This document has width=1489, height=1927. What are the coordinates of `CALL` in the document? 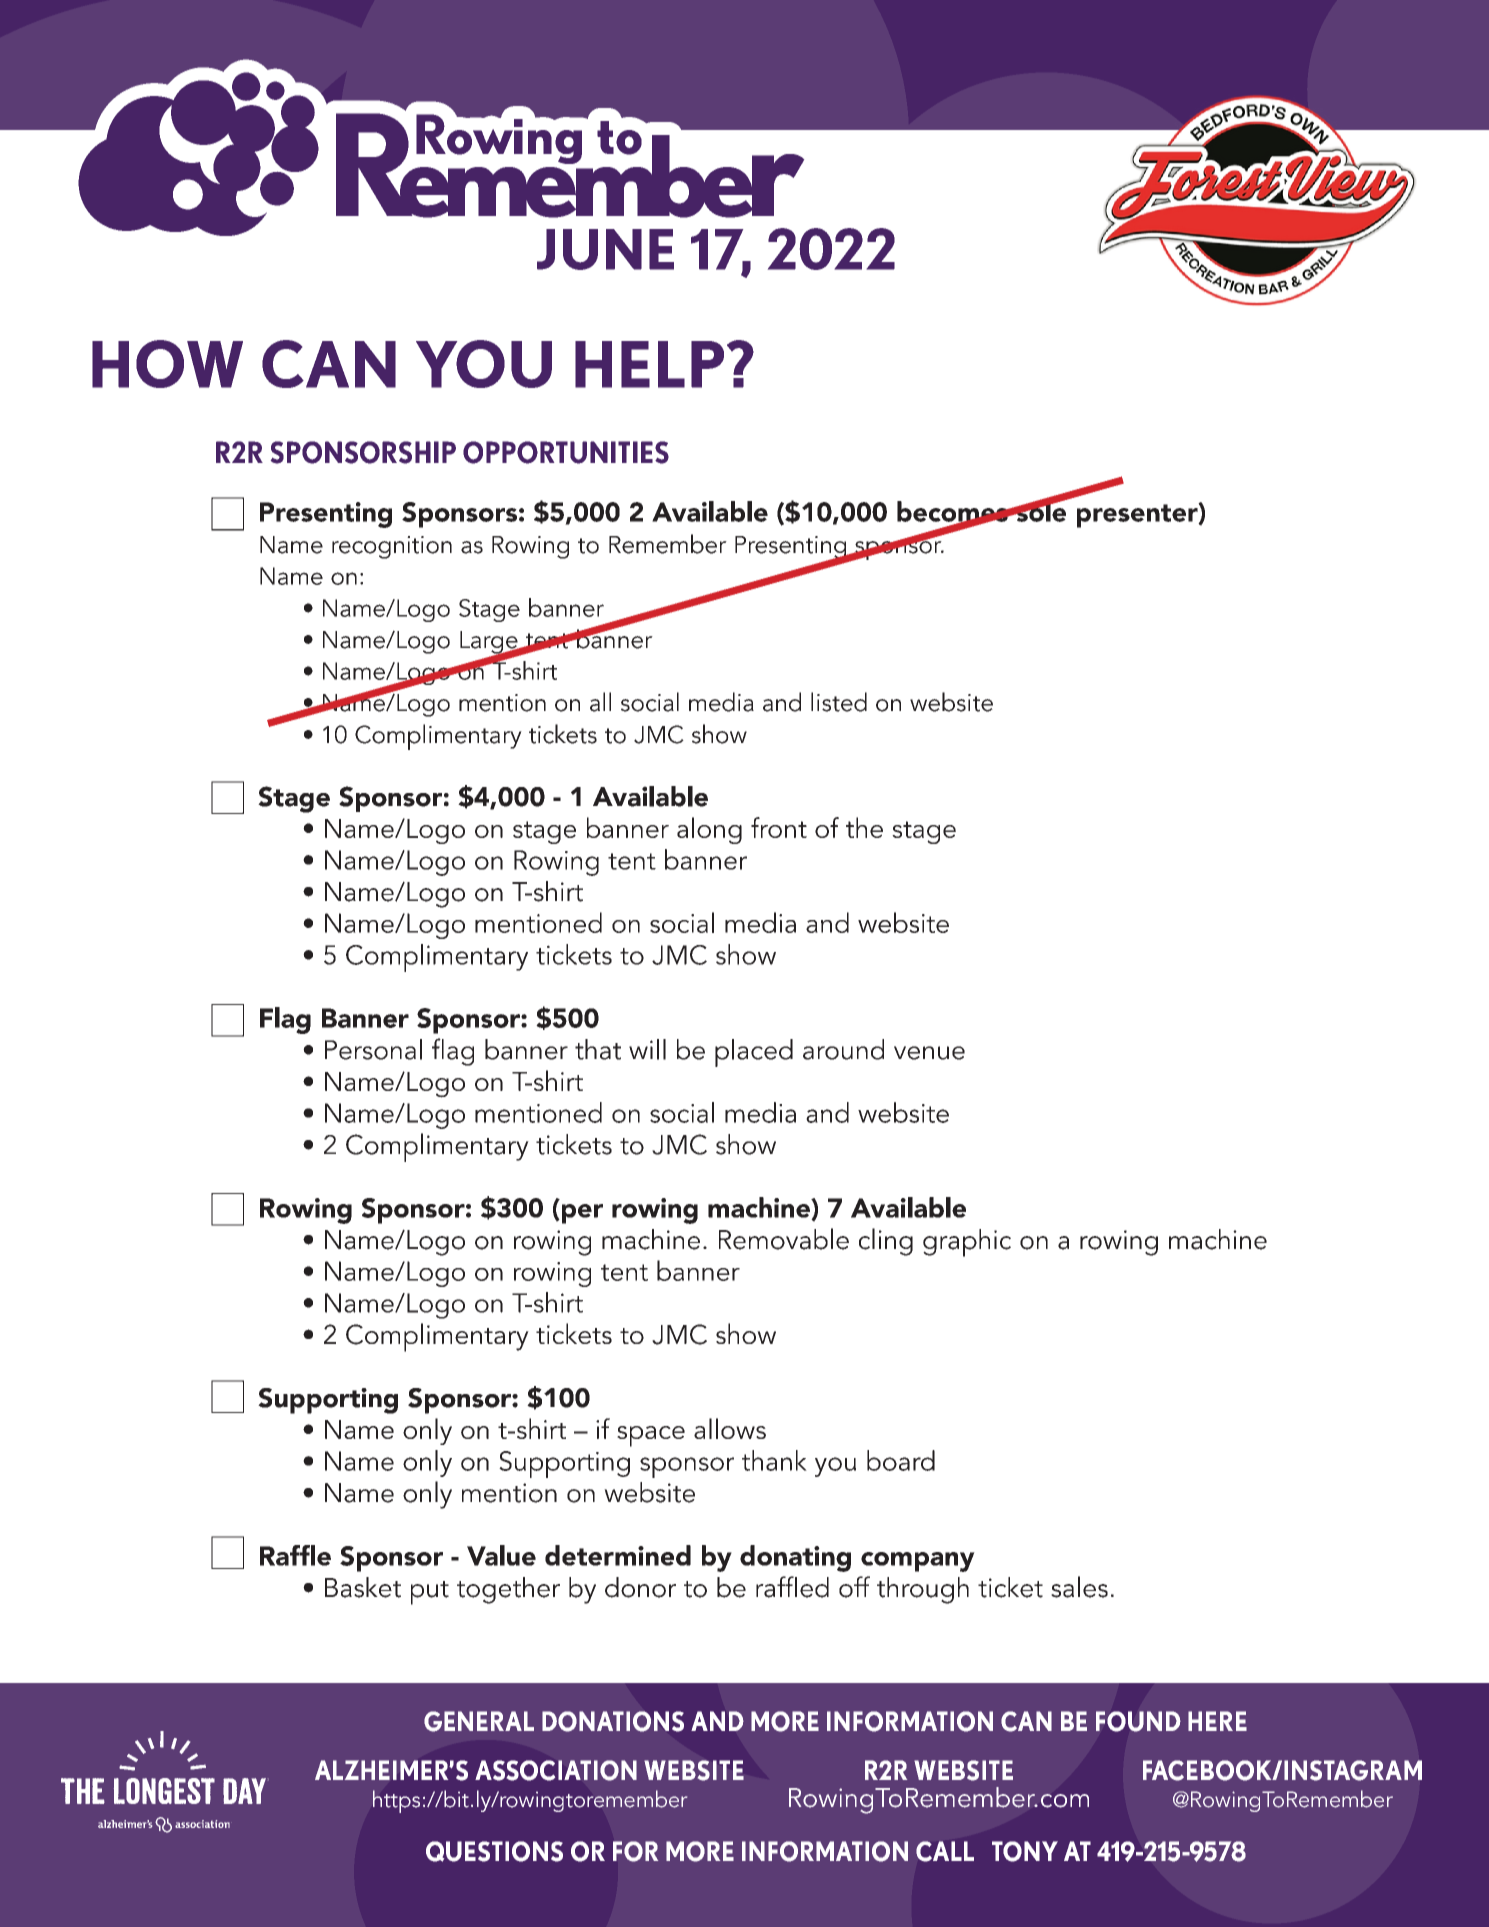 It's located at (945, 1851).
